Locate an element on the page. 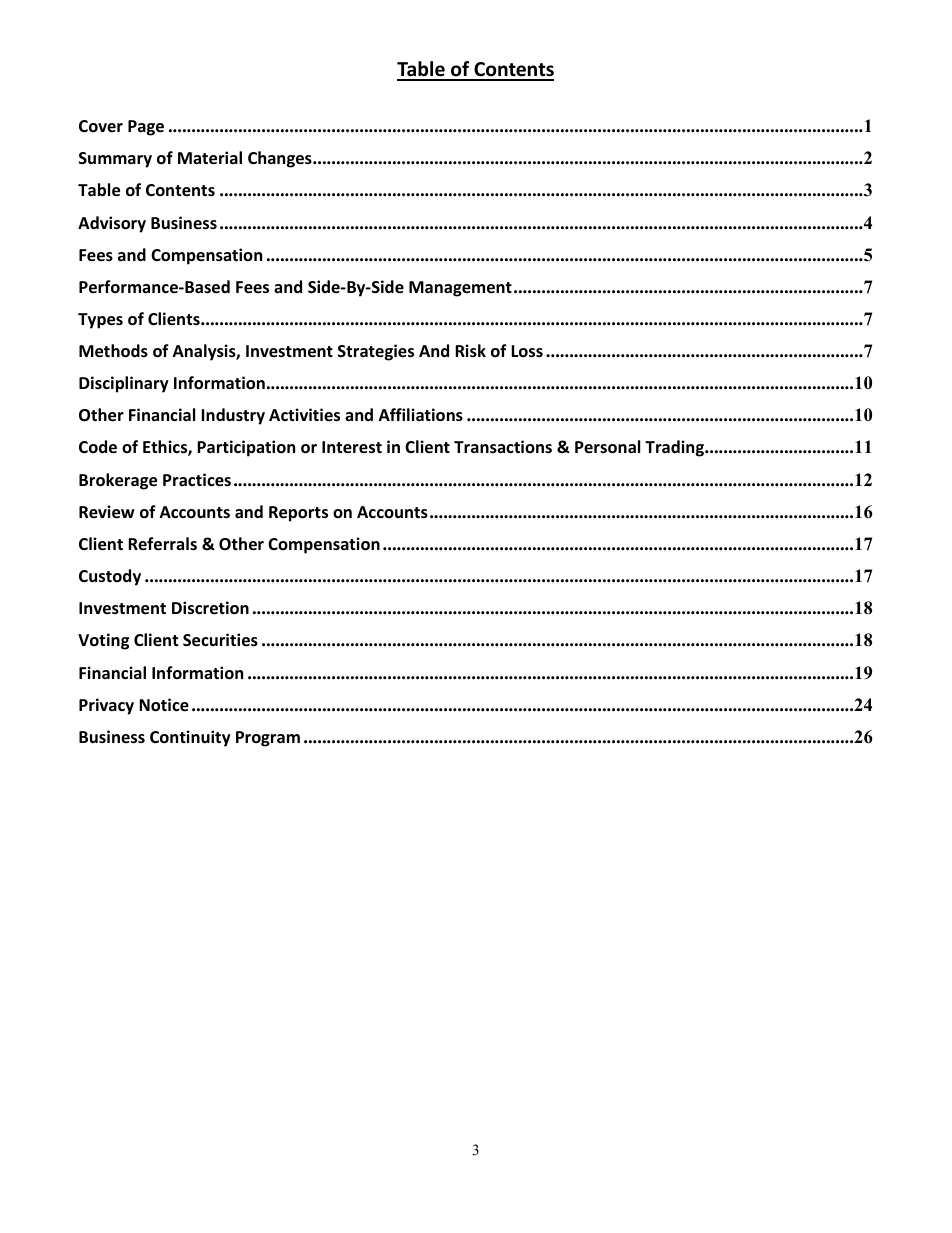 The height and width of the document is (1233, 952). Notice is located at coordinates (164, 705).
